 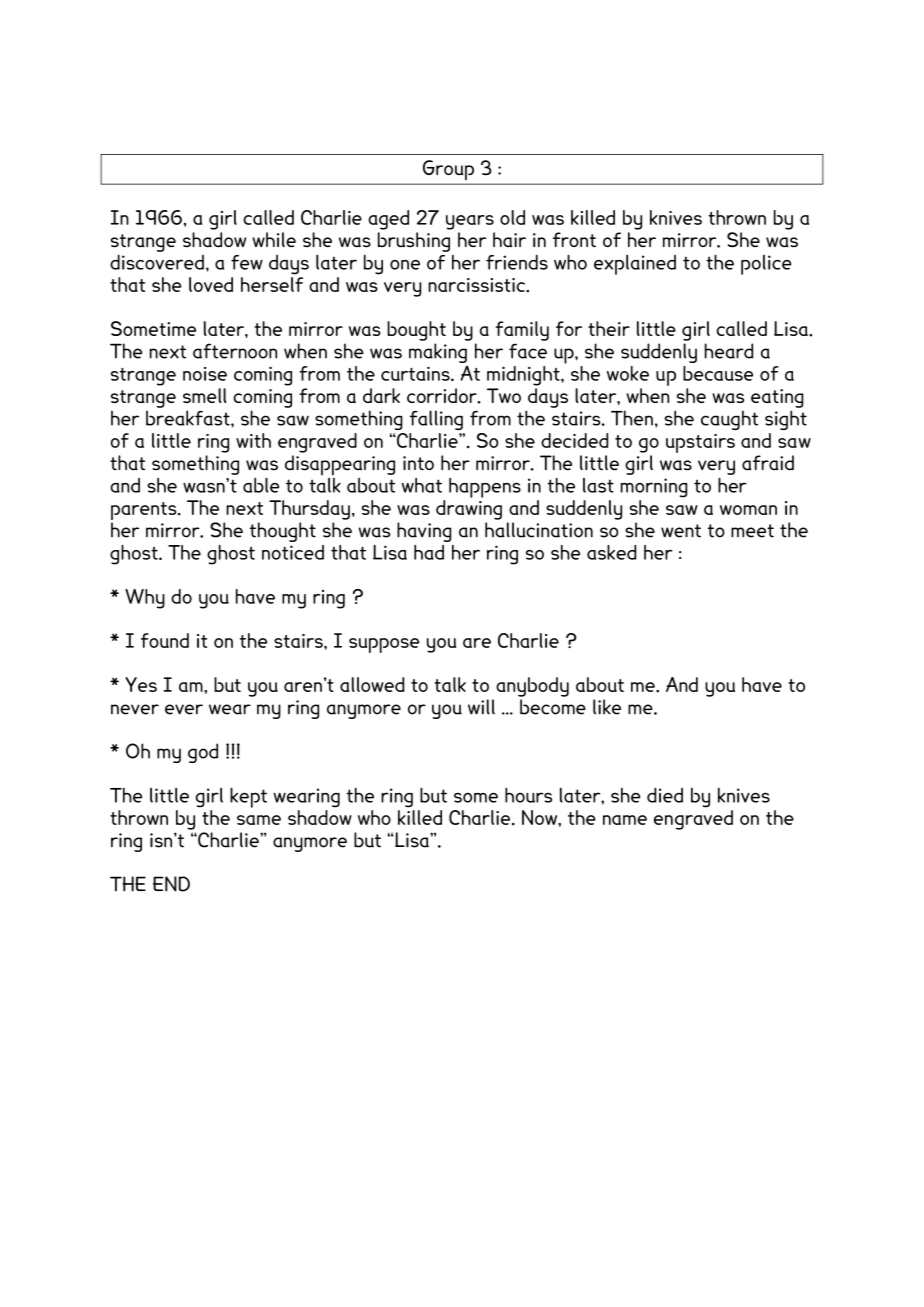 I want to click on police, so click(x=766, y=265).
